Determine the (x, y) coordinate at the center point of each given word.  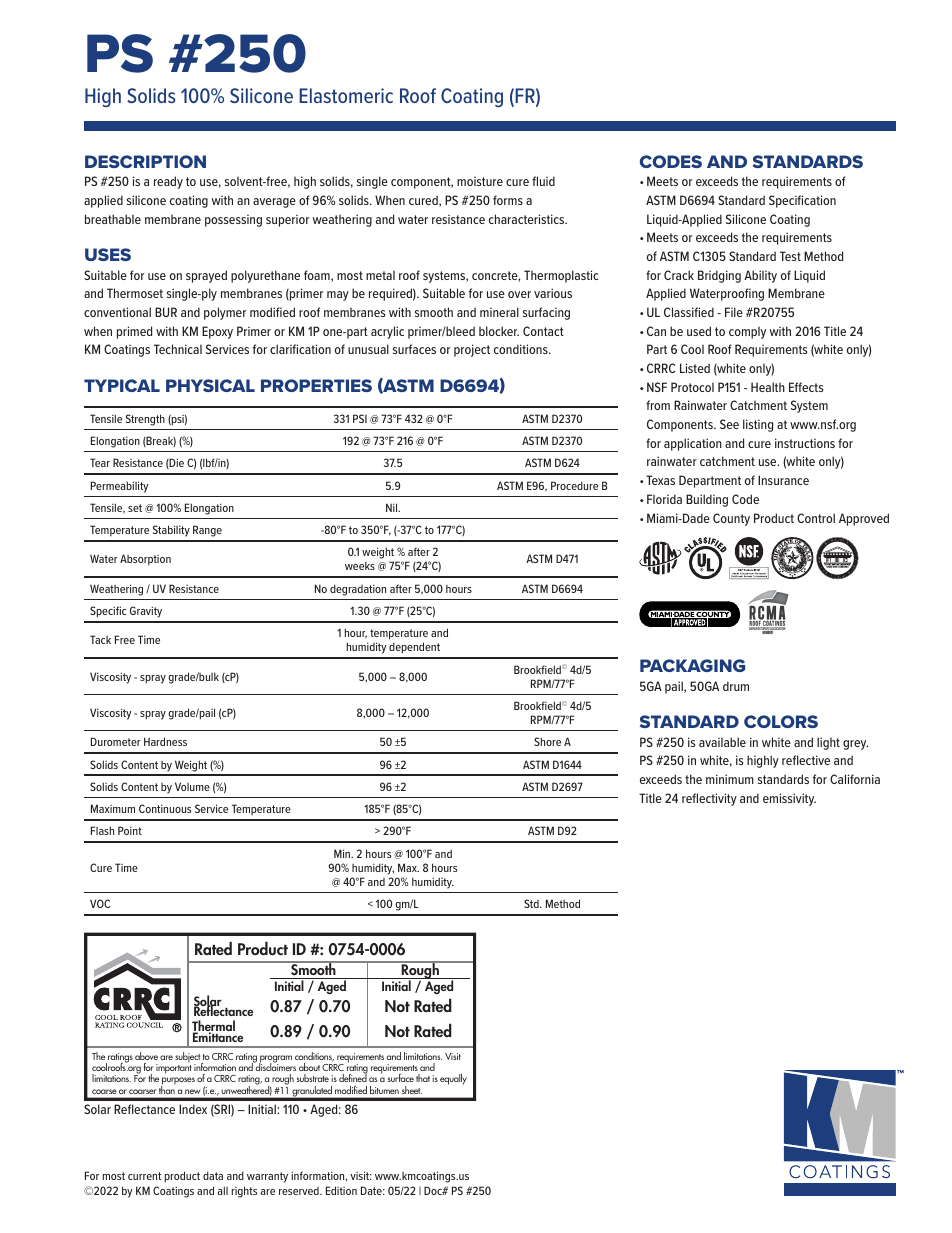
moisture (480, 181)
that (423, 1078)
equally (453, 1079)
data (213, 1175)
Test (790, 256)
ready (168, 182)
